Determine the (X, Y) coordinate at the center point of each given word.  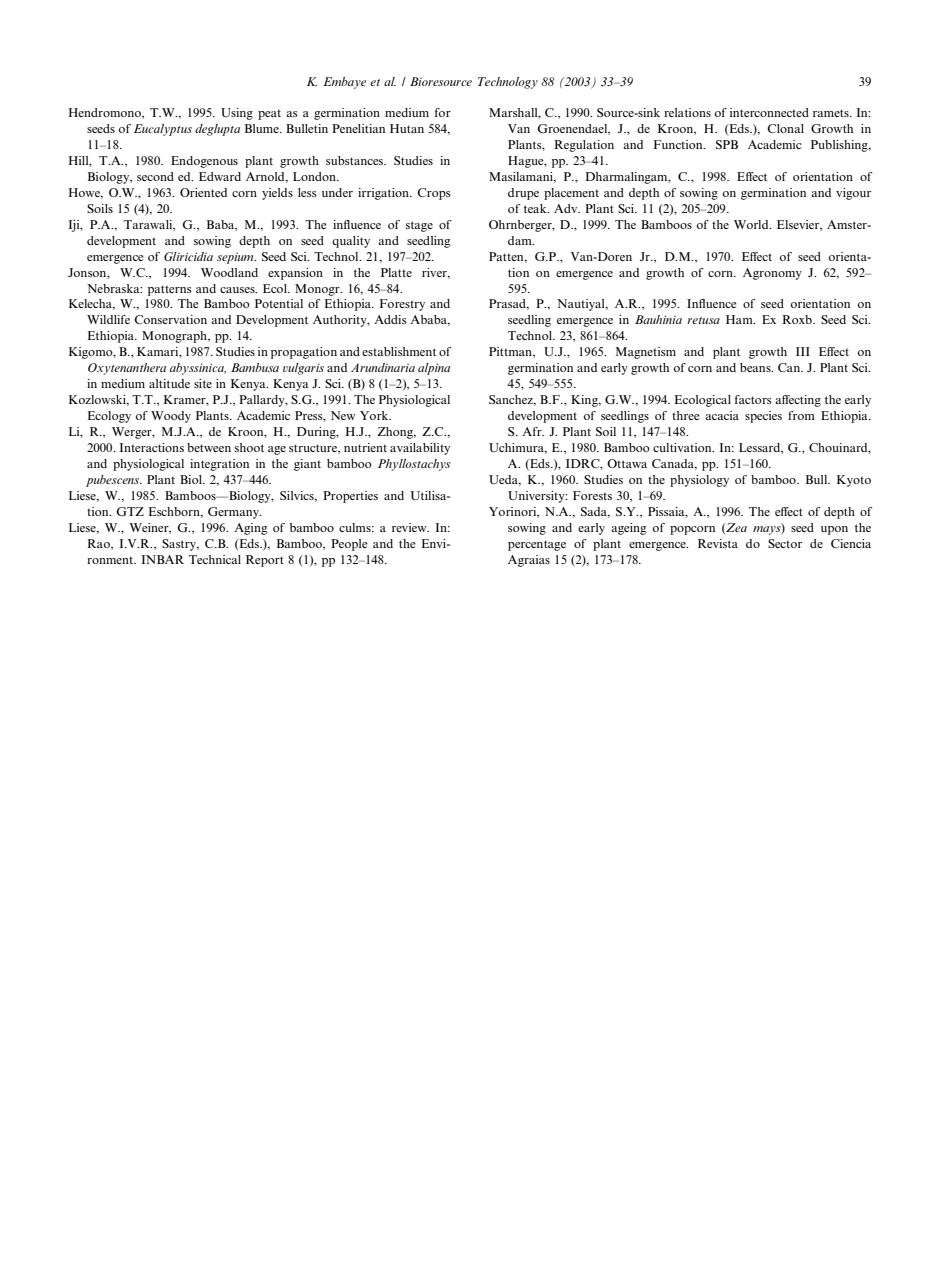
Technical (215, 559)
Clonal (785, 128)
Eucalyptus (163, 130)
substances (355, 160)
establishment (399, 351)
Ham (740, 319)
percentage (537, 545)
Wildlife (108, 319)
